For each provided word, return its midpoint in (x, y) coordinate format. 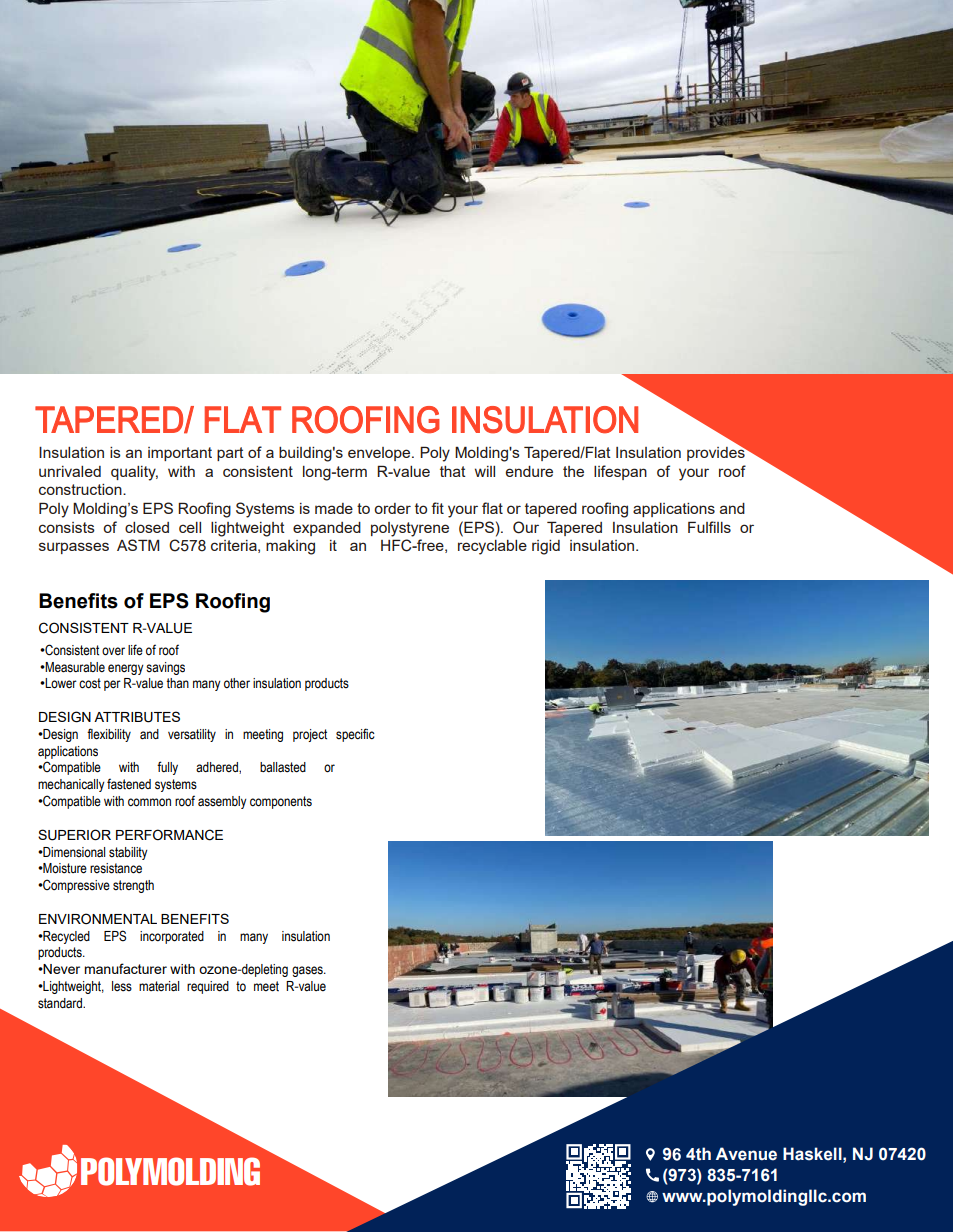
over (113, 651)
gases (308, 971)
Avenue (746, 1154)
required (208, 987)
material (159, 986)
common (149, 802)
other (237, 683)
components (281, 802)
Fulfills (709, 527)
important (180, 454)
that (453, 471)
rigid (546, 547)
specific (355, 735)
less (122, 986)
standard (61, 1003)
